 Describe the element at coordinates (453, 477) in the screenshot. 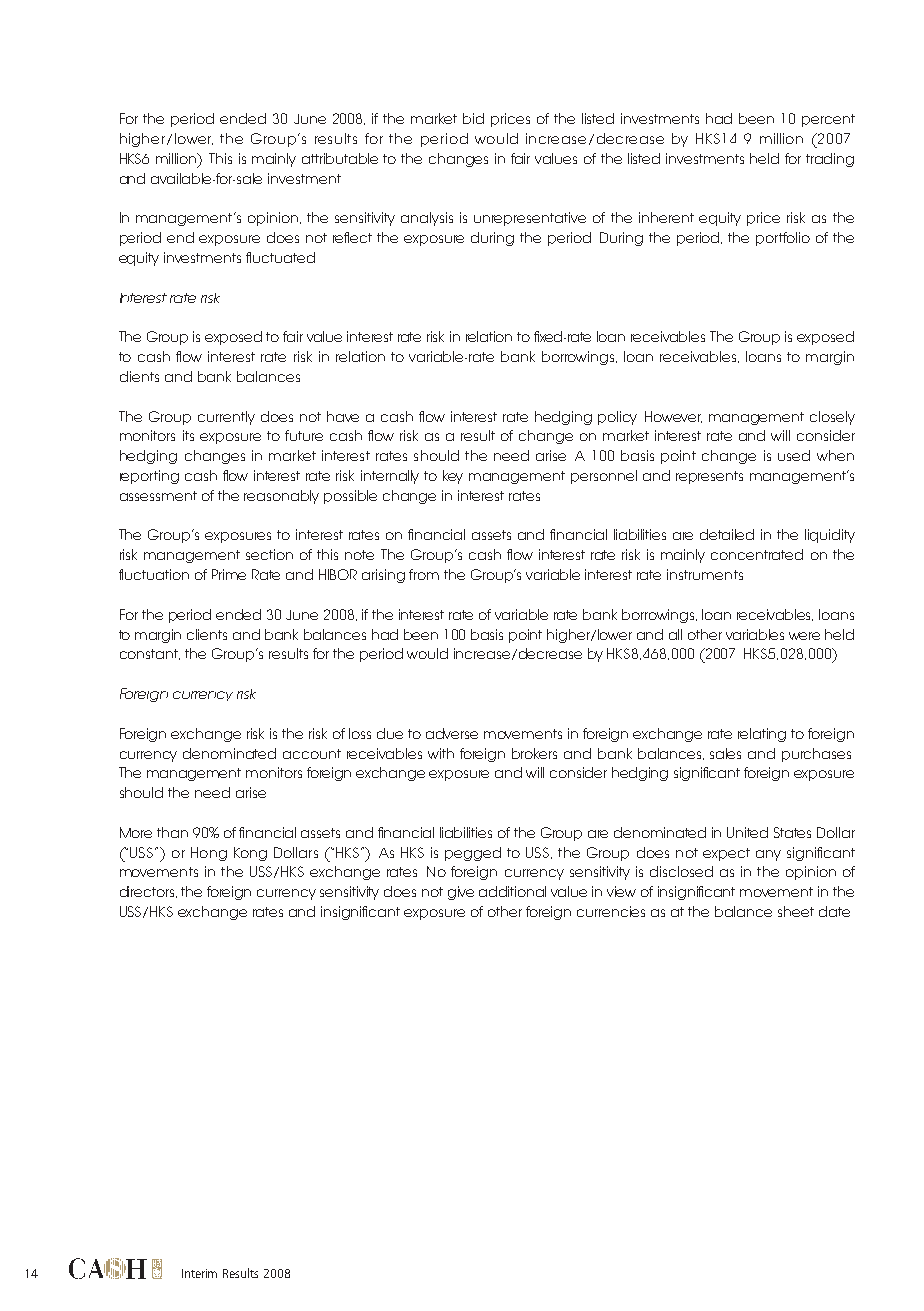

I see `key` at that location.
